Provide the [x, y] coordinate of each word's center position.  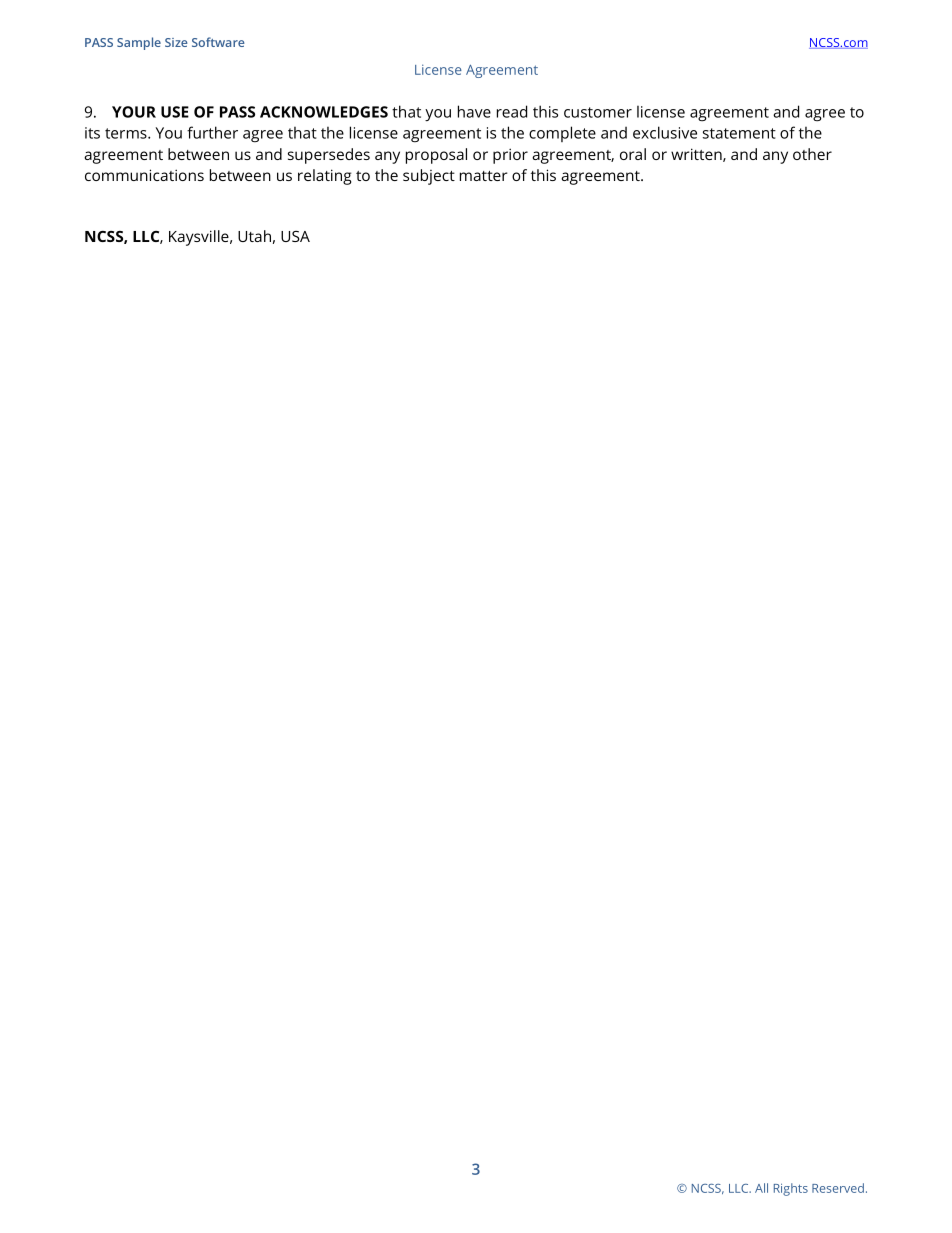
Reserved [838, 1188]
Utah [254, 236]
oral [633, 154]
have [474, 111]
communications [144, 175]
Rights [791, 1189]
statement [739, 133]
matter [484, 176]
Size [176, 42]
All [761, 1188]
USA [295, 236]
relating [325, 177]
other [812, 154]
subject [429, 177]
